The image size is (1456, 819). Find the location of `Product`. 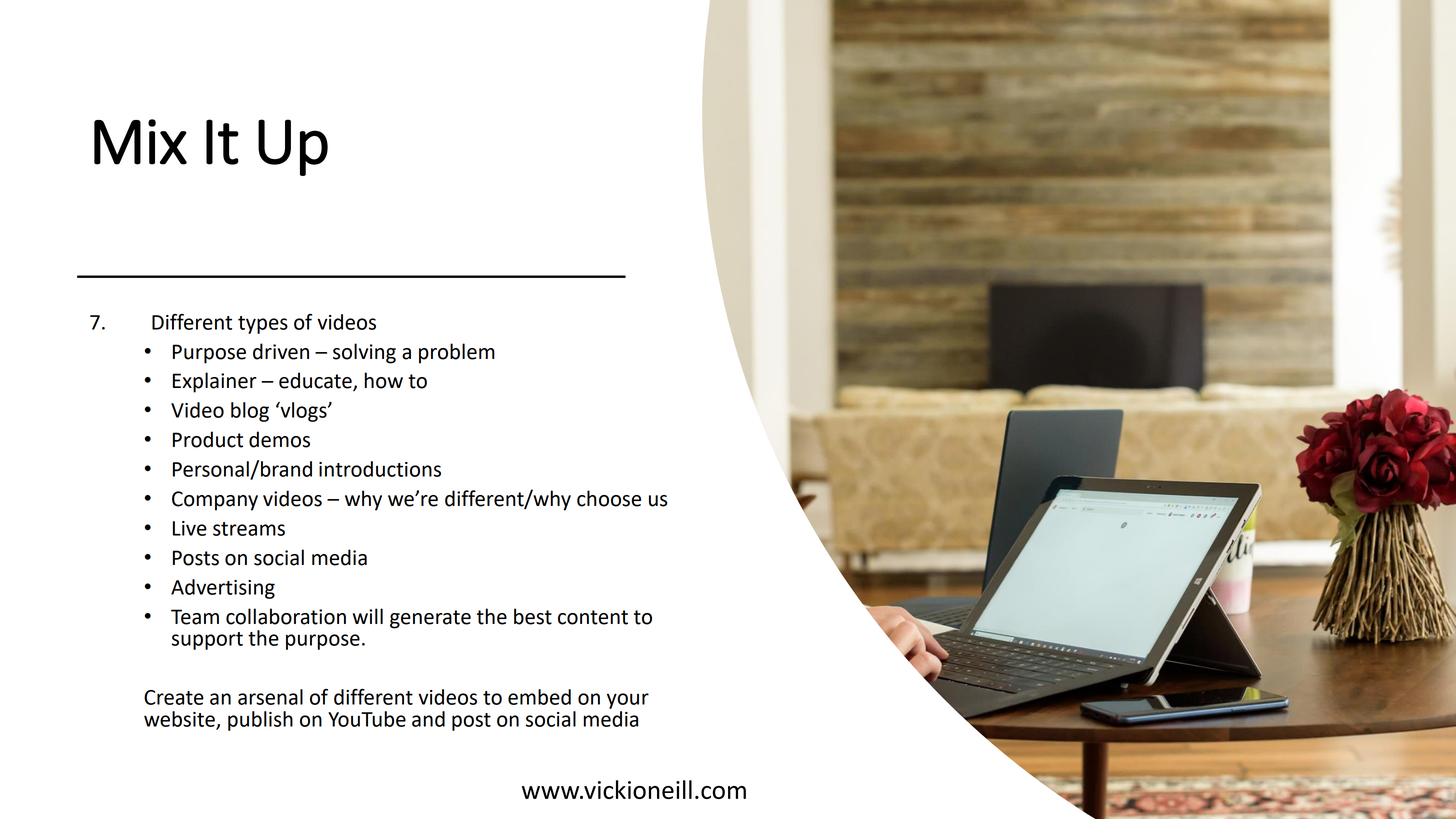

Product is located at coordinates (208, 439).
